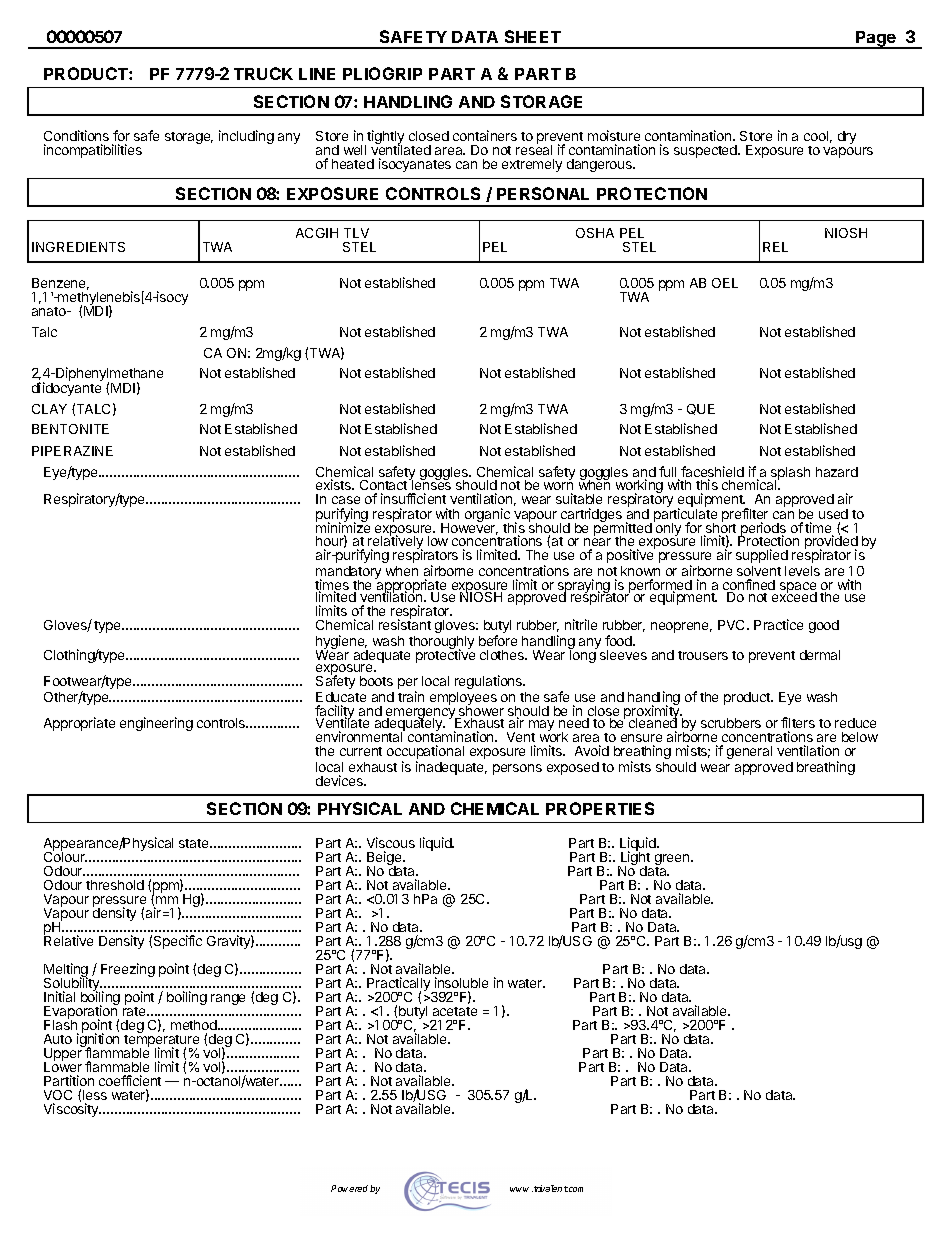 Image resolution: width=952 pixels, height=1233 pixels. What do you see at coordinates (778, 624) in the screenshot?
I see `Practice` at bounding box center [778, 624].
